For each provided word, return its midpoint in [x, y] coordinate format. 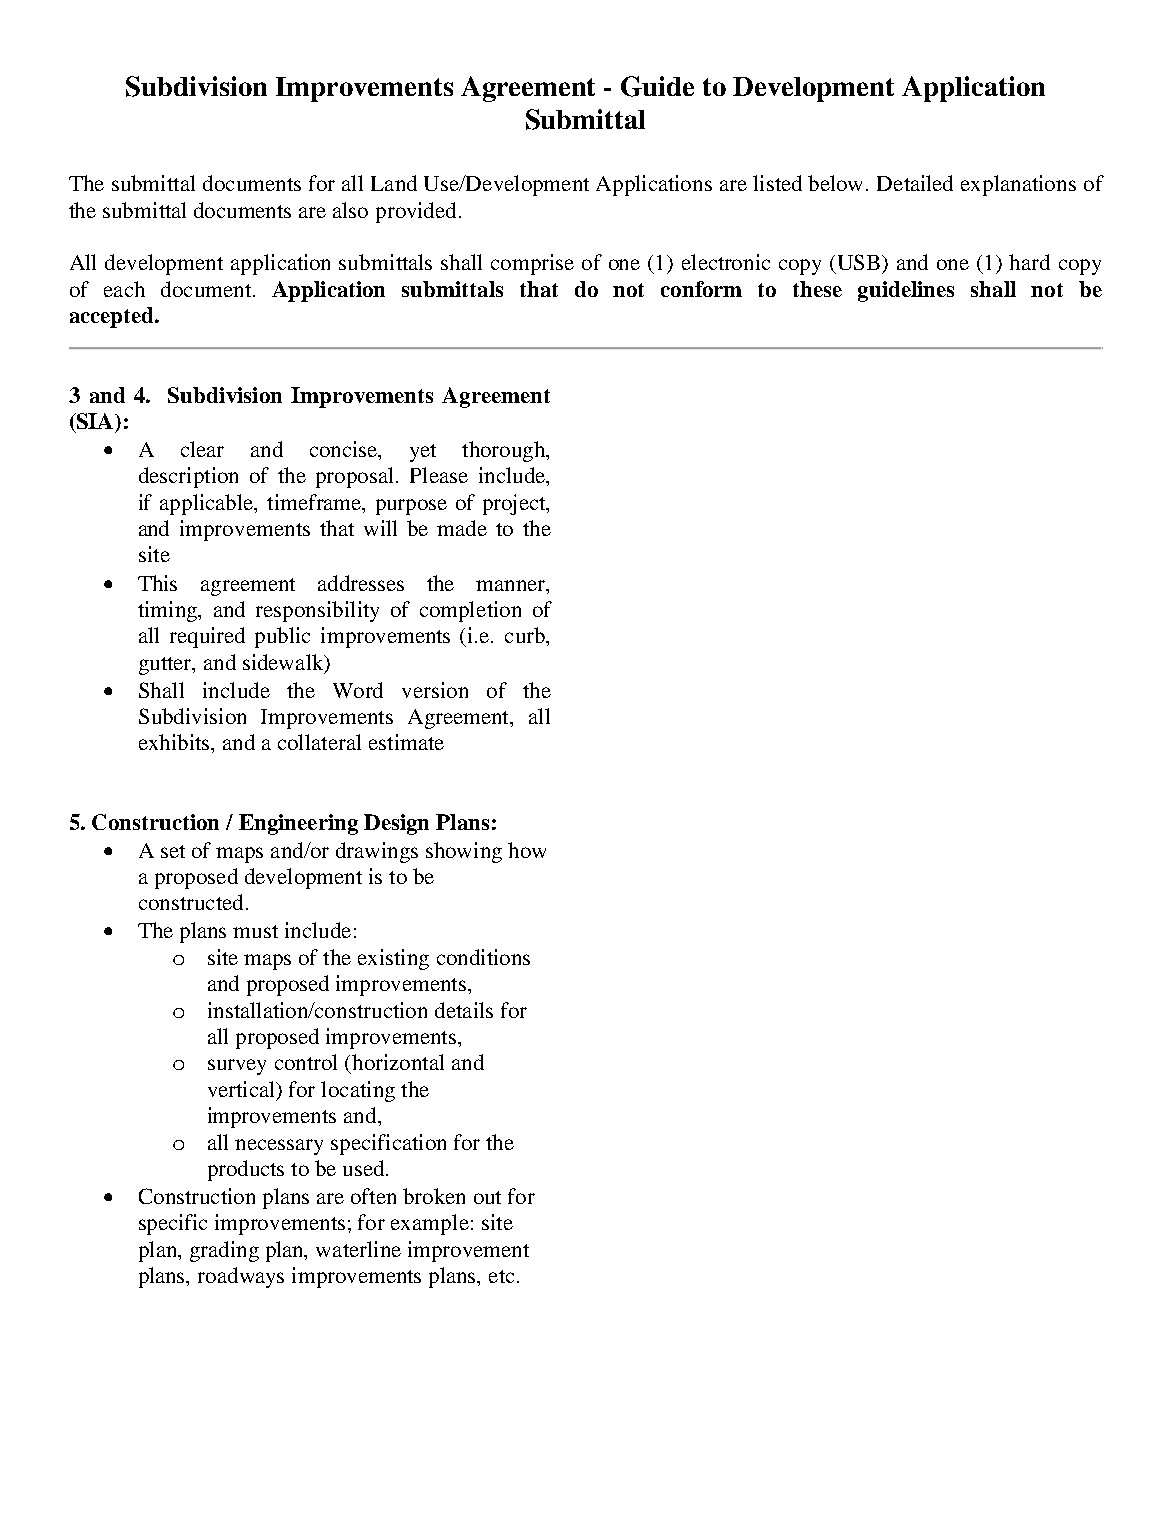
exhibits [175, 742]
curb [526, 635]
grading [224, 1251]
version [435, 690]
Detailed [915, 183]
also [350, 210]
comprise [532, 264]
